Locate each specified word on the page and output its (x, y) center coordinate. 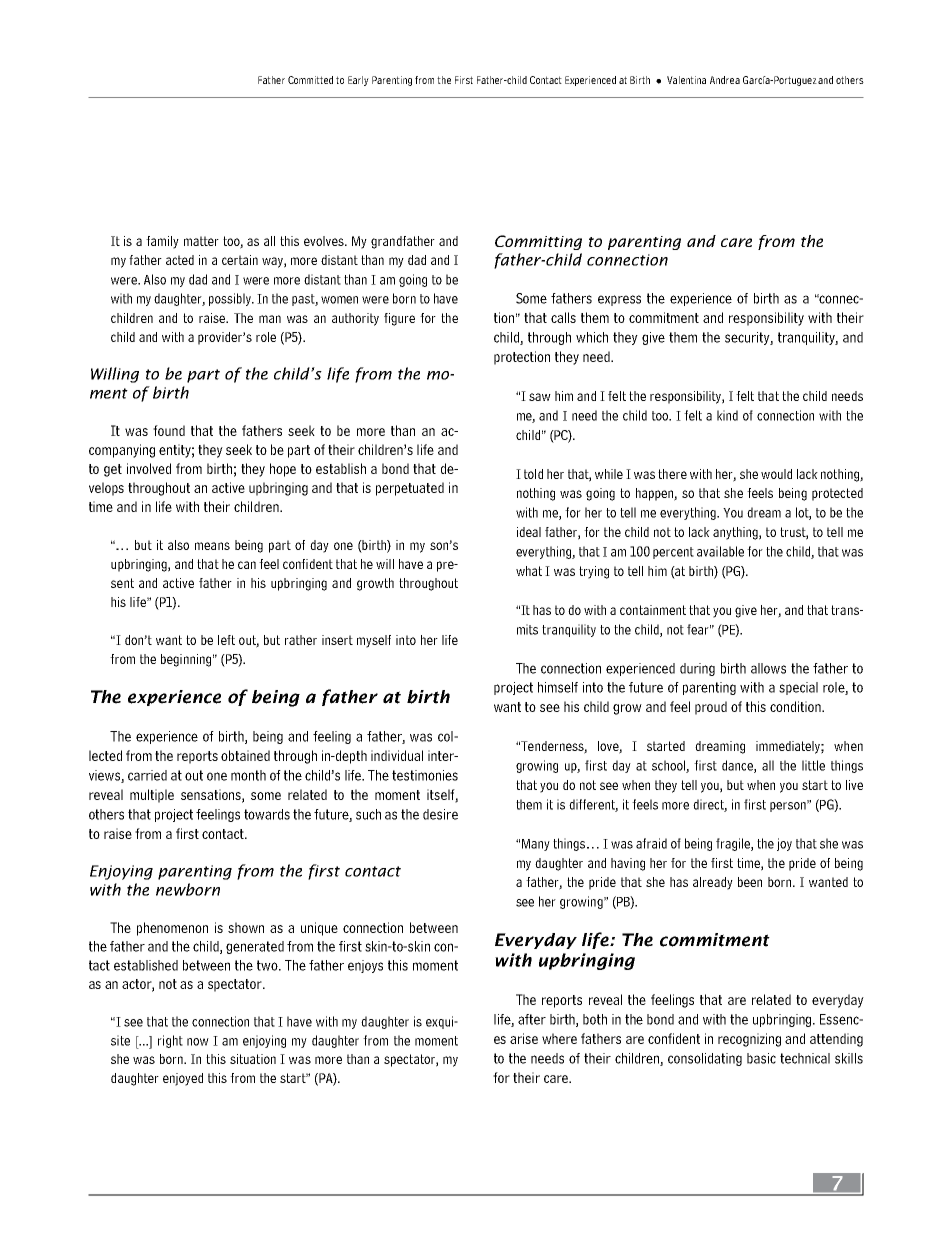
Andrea (725, 80)
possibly (231, 299)
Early (358, 81)
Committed (310, 80)
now (198, 1042)
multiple (152, 796)
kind (727, 415)
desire (440, 814)
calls (563, 317)
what (529, 571)
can (247, 565)
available (720, 551)
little (813, 765)
